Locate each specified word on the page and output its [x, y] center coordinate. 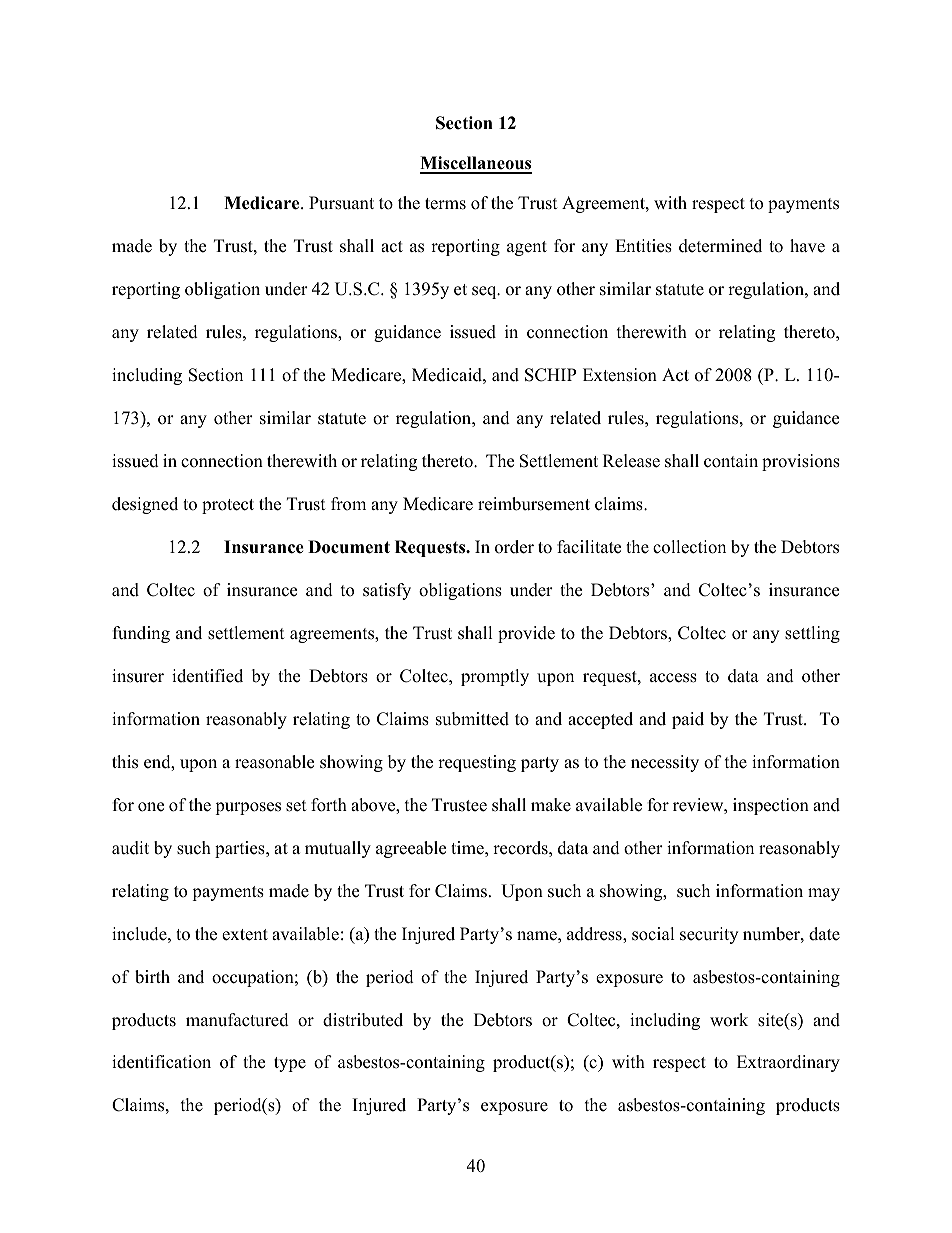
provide [526, 634]
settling [812, 634]
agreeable [411, 849]
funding [141, 634]
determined [720, 246]
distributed [363, 1020]
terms [445, 204]
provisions [801, 462]
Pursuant [341, 203]
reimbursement [534, 504]
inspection [771, 806]
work [729, 1020]
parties [241, 849]
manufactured [237, 1020]
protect [228, 506]
